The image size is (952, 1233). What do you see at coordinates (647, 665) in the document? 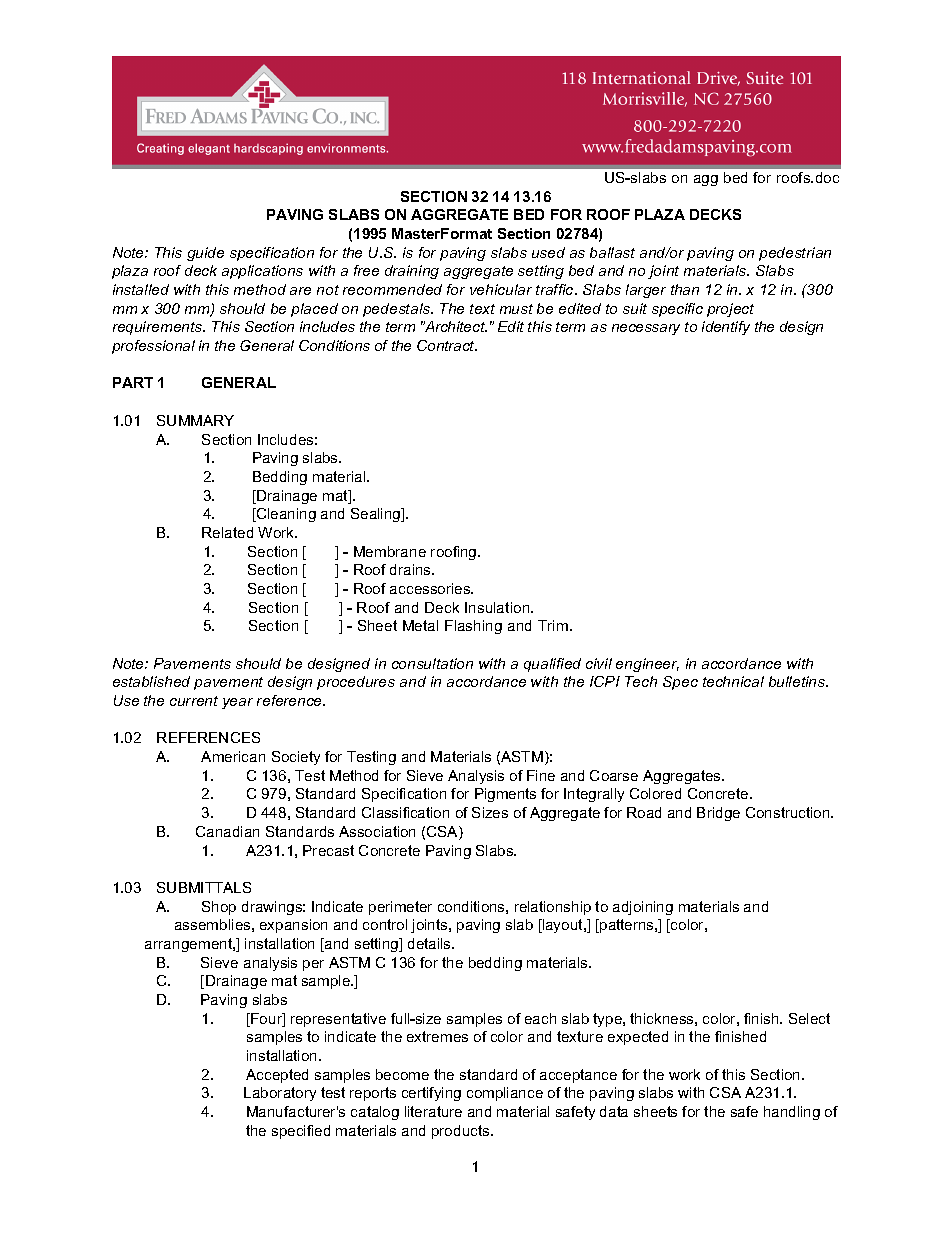
I see `engineer` at bounding box center [647, 665].
